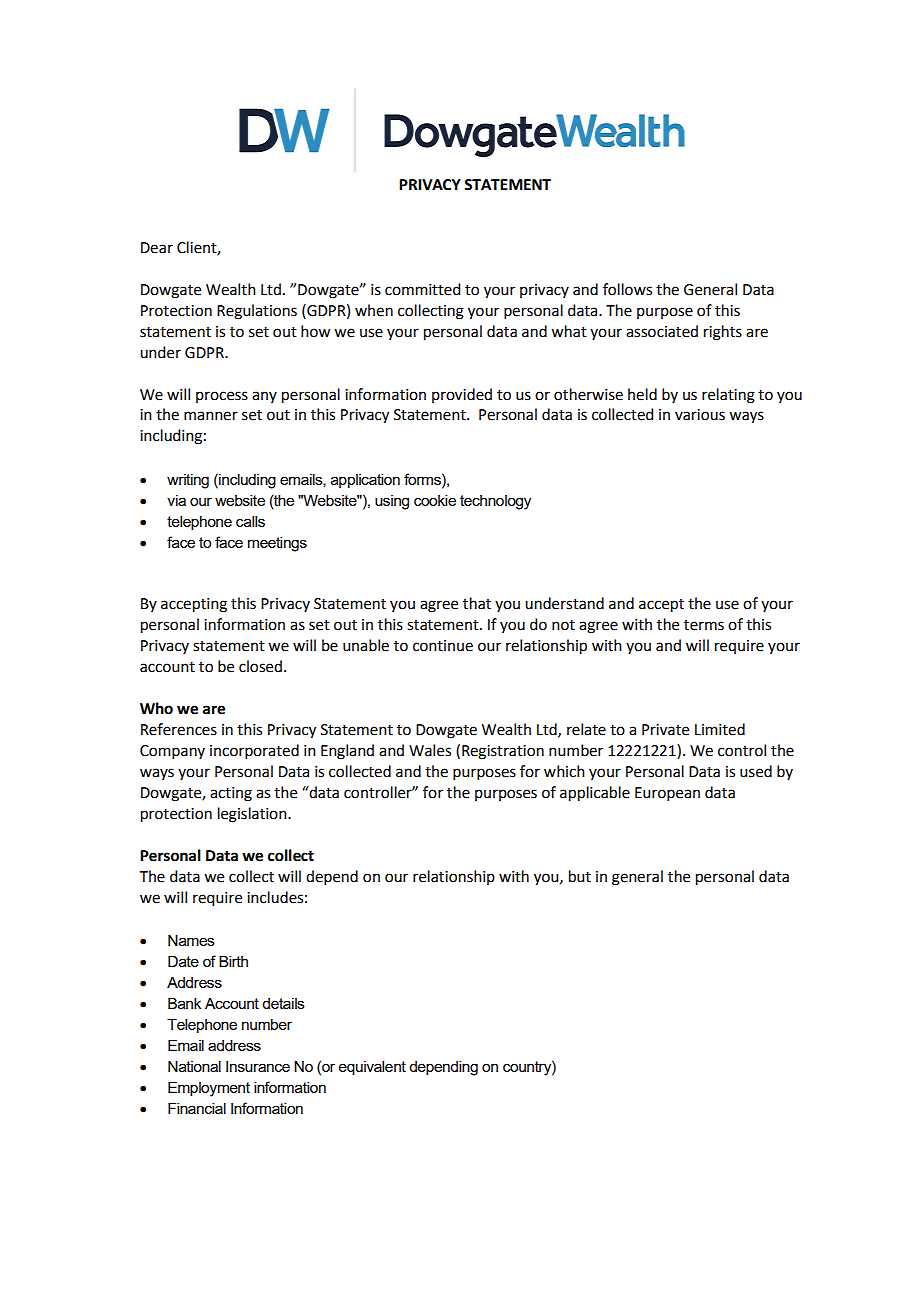 The height and width of the screenshot is (1308, 924). I want to click on Wales, so click(430, 750).
